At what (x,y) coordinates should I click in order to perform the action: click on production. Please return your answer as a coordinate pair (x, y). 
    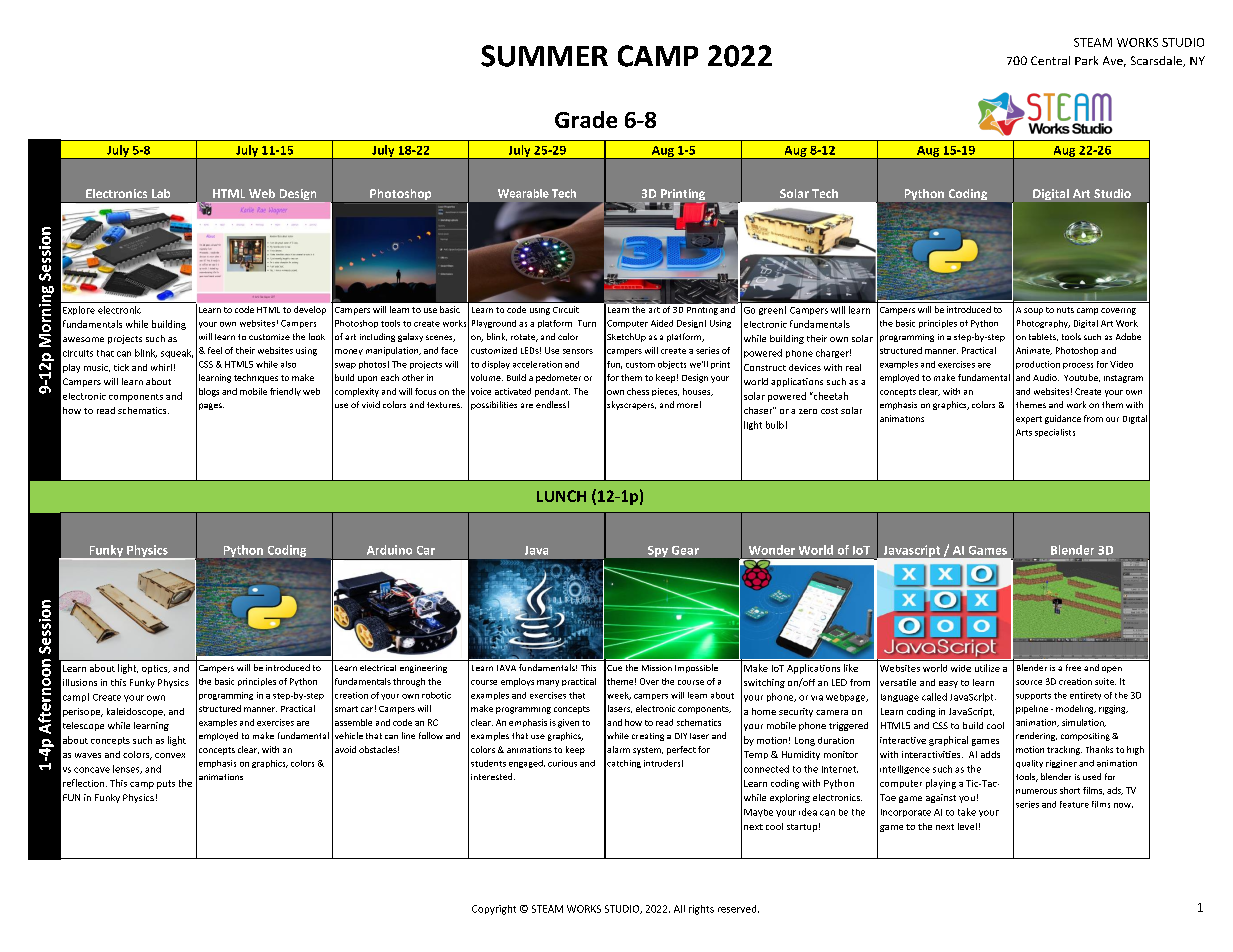
    Looking at the image, I should click on (1038, 365).
